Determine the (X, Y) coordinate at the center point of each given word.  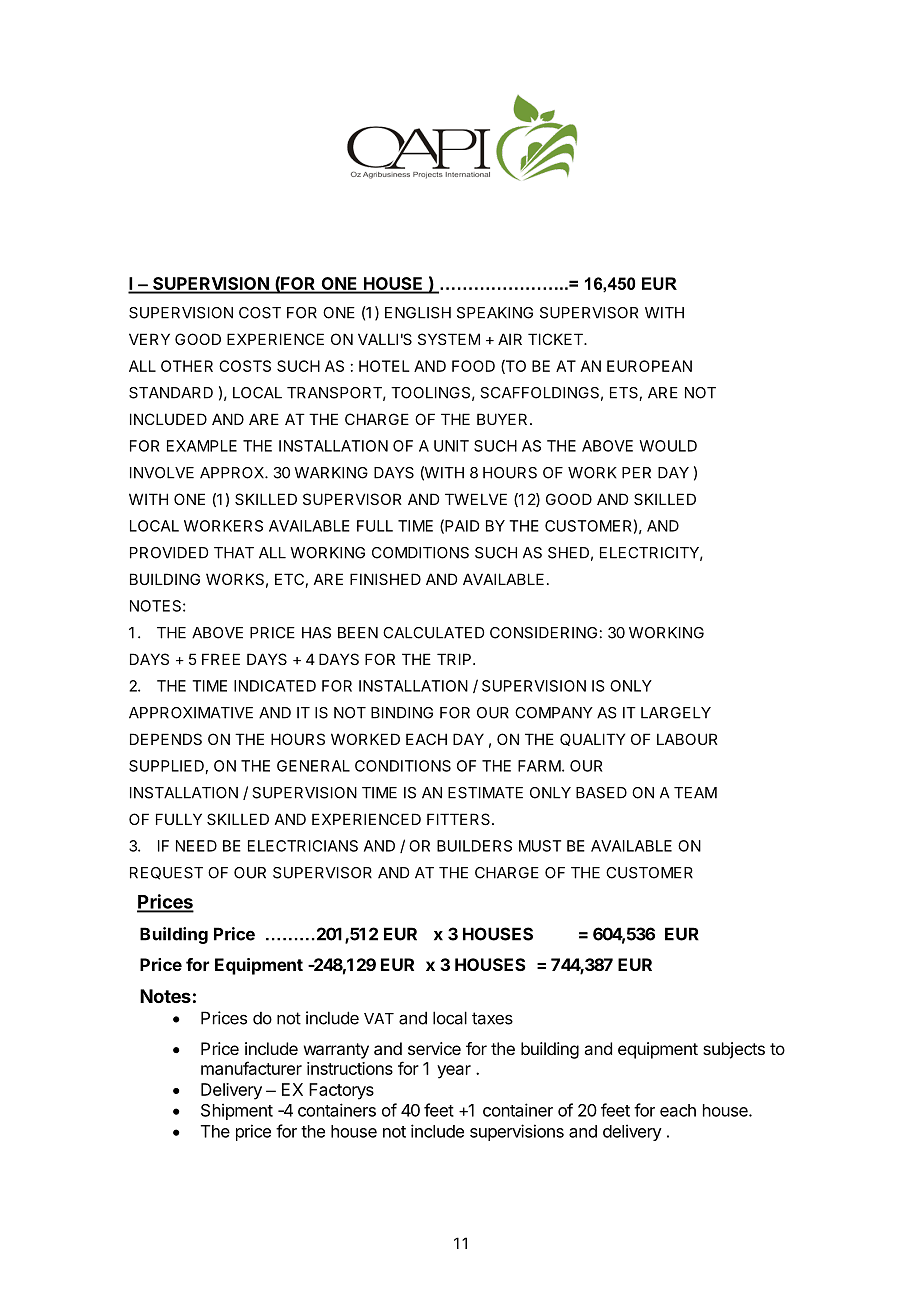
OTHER (187, 366)
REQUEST (166, 873)
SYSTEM (449, 339)
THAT (234, 553)
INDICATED (275, 686)
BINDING (402, 713)
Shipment (237, 1111)
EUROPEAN (649, 366)
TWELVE (476, 499)
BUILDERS (474, 846)
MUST (540, 846)
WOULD (668, 446)
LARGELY (676, 713)
